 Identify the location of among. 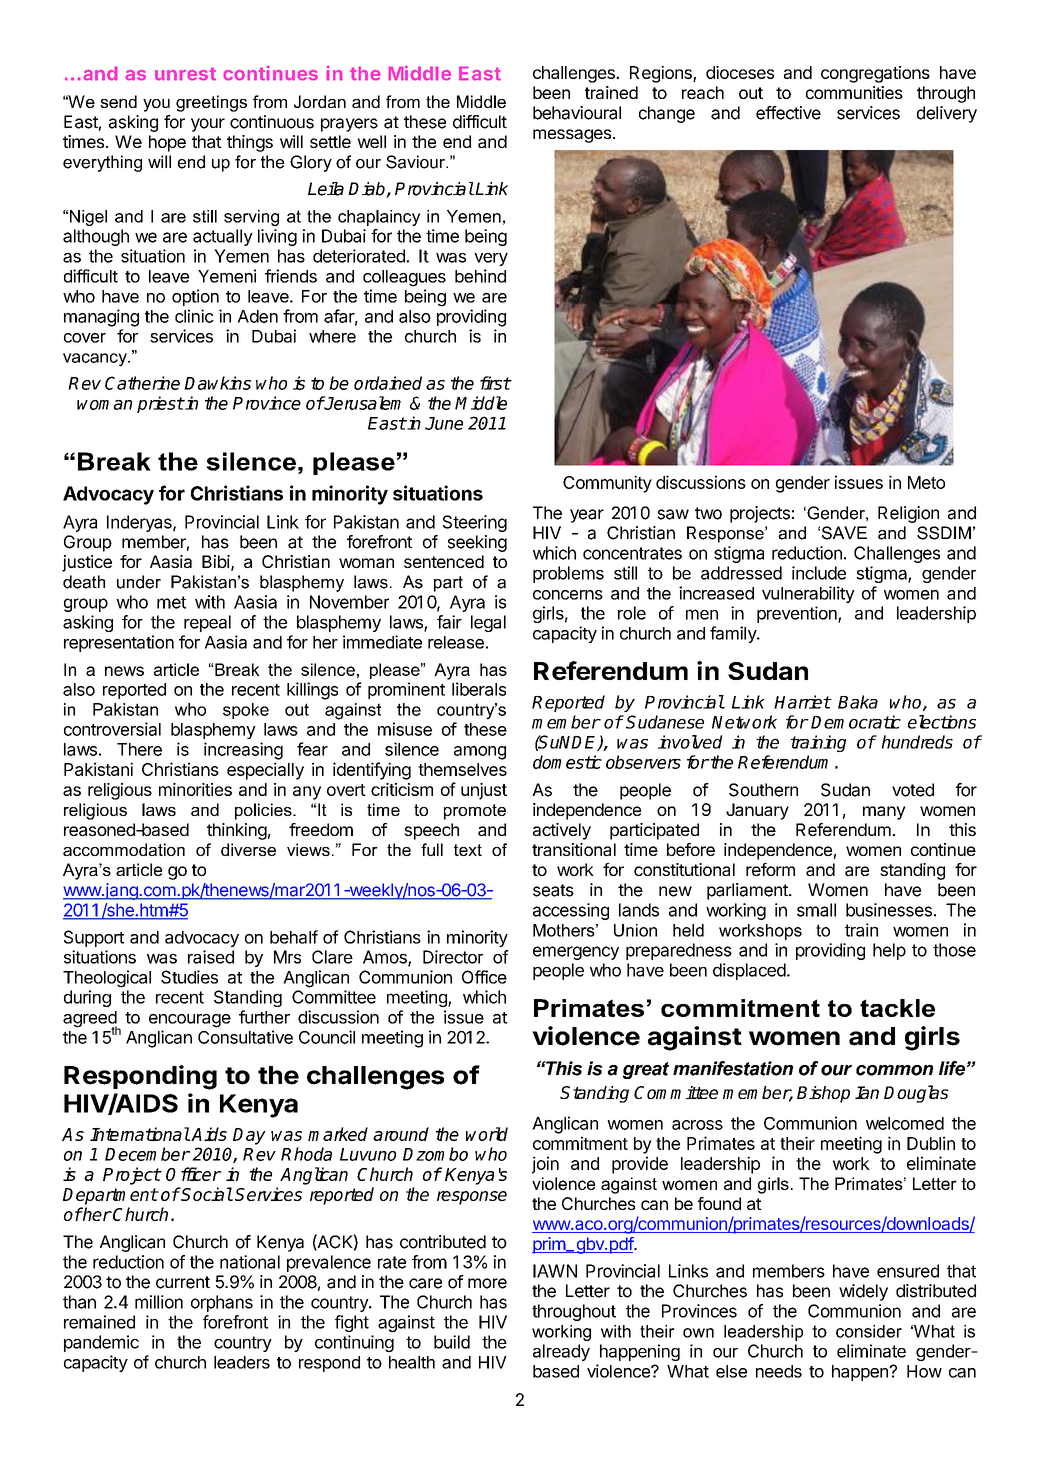
(480, 753).
